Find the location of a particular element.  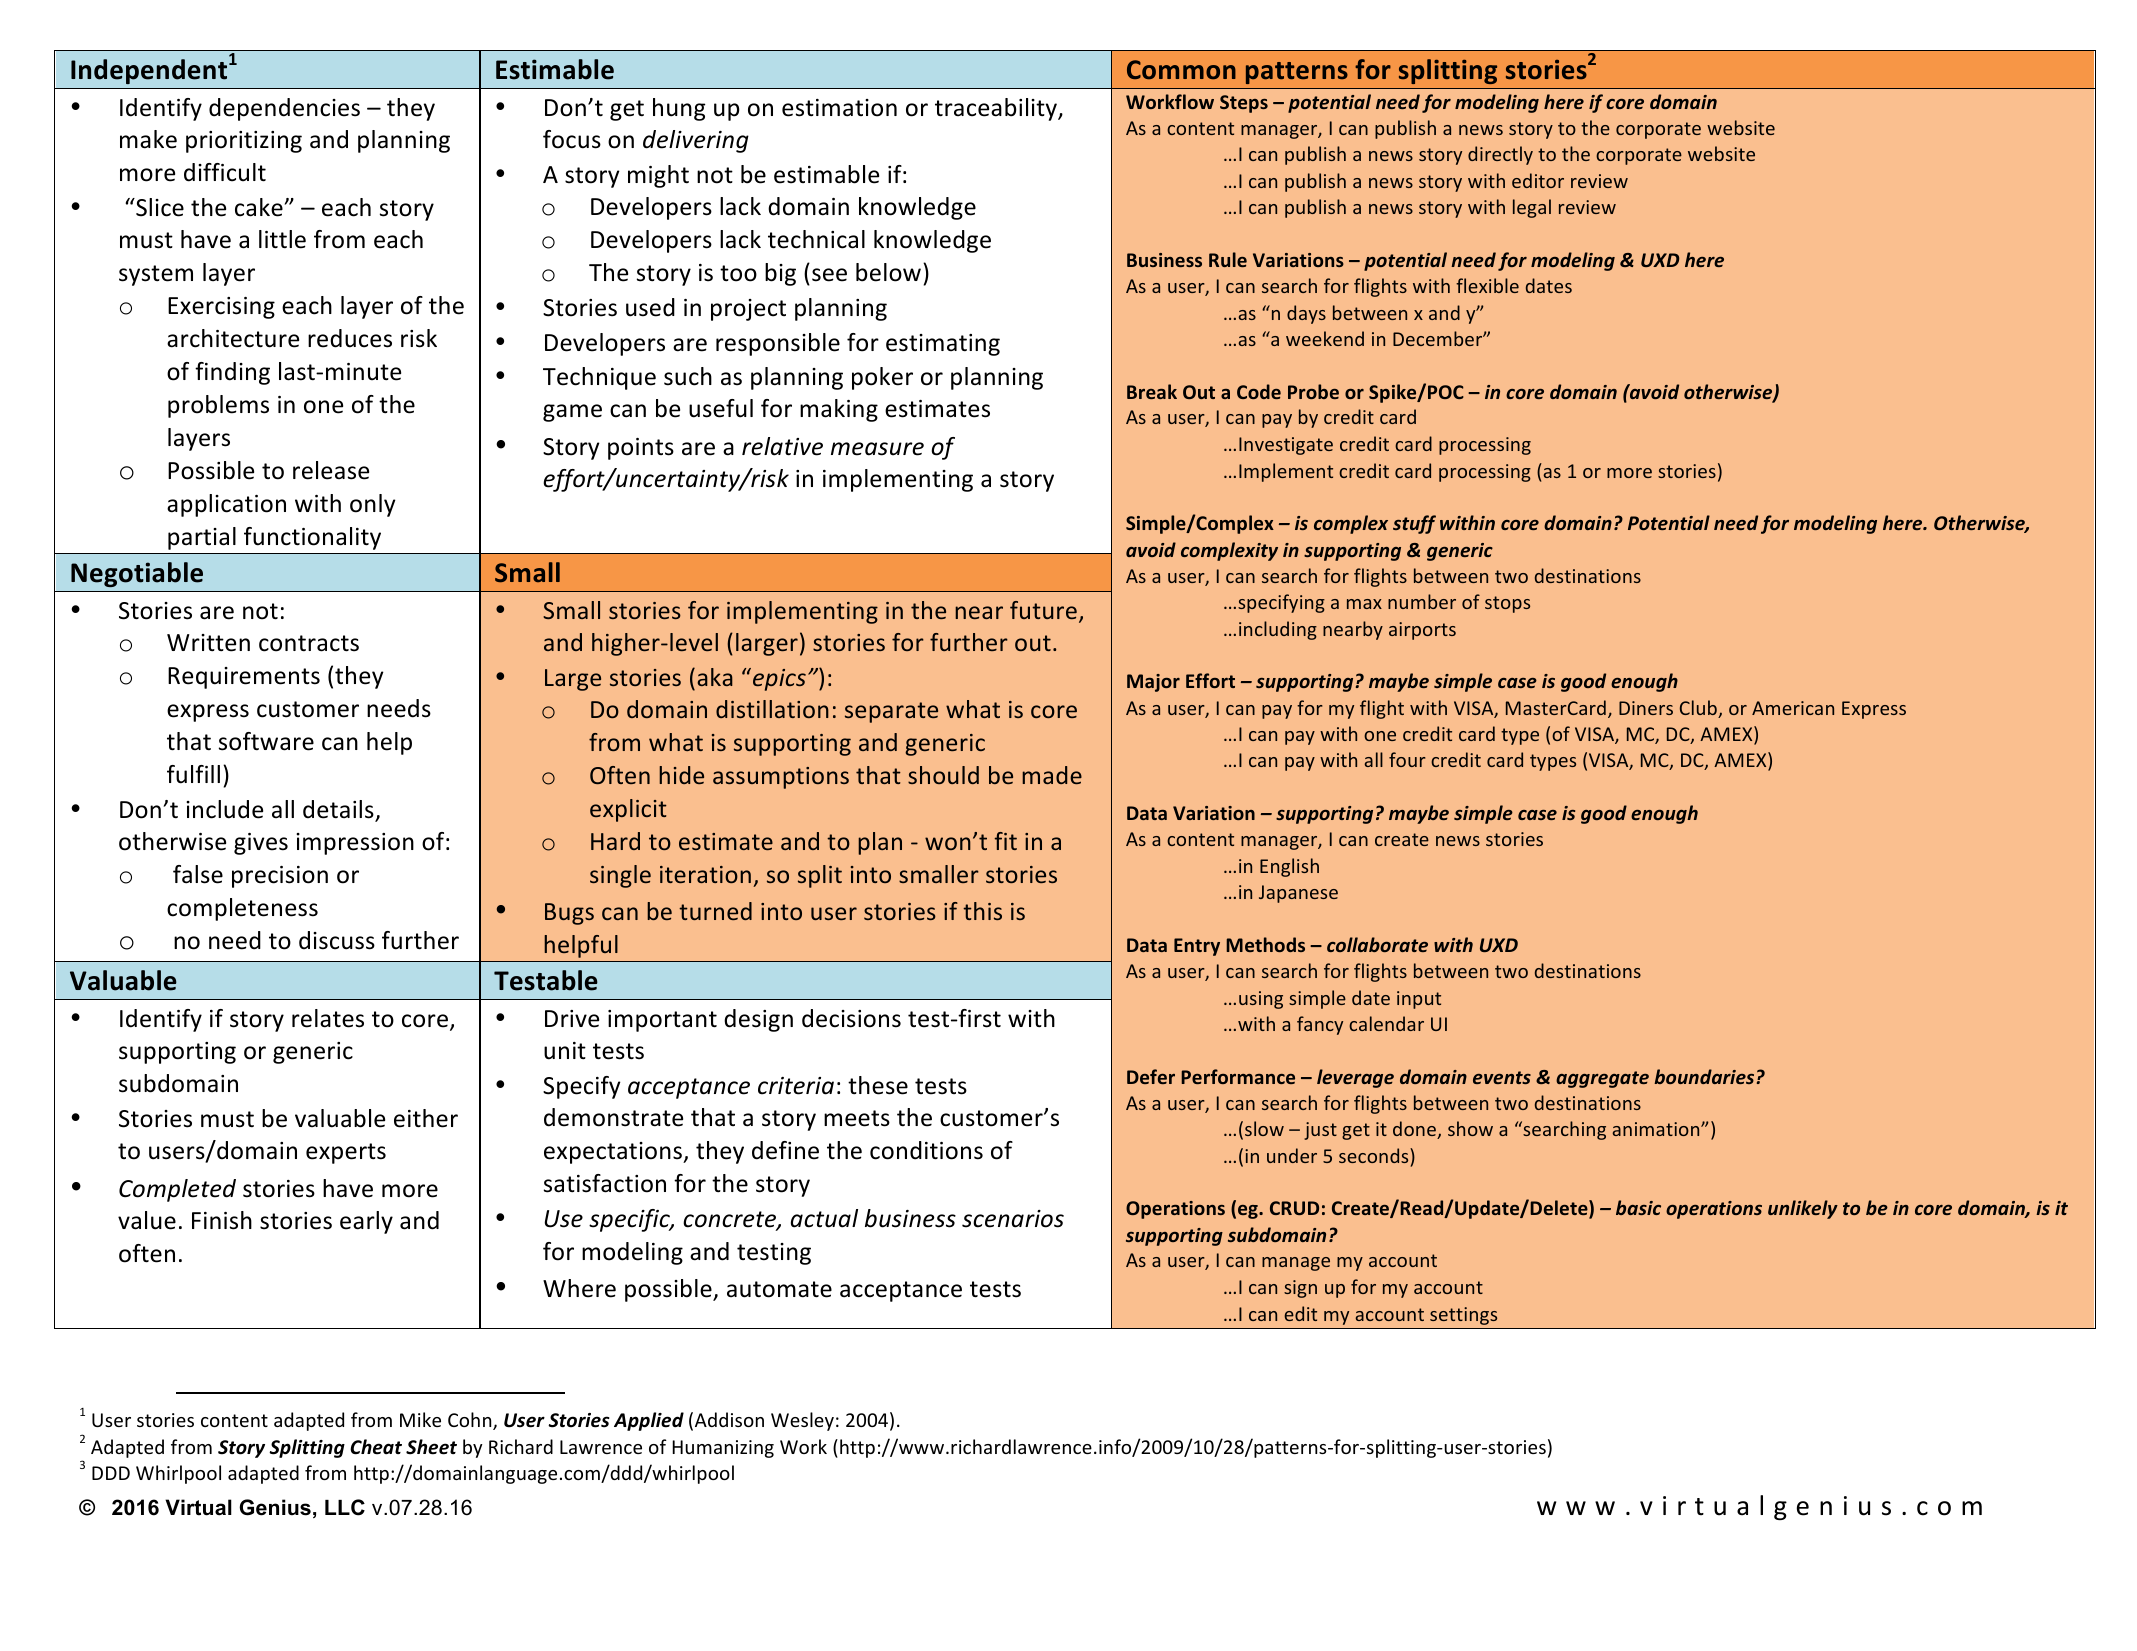

should is located at coordinates (943, 775).
